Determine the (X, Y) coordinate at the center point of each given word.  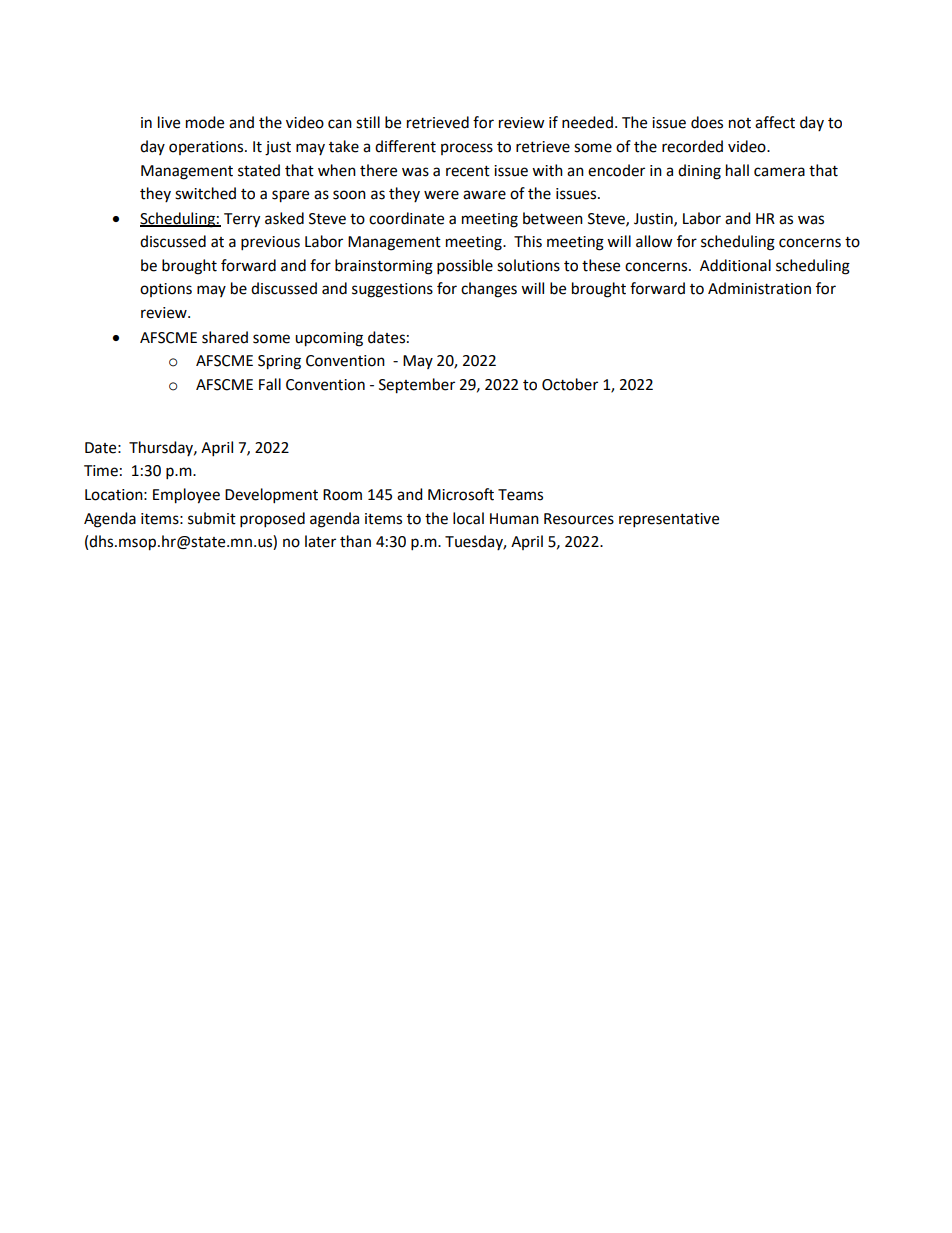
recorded (692, 146)
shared (225, 337)
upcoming (329, 339)
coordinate (406, 218)
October (570, 384)
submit (212, 518)
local (468, 518)
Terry (242, 220)
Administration (759, 288)
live (169, 122)
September (417, 386)
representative (669, 520)
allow (654, 241)
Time (101, 471)
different (405, 146)
